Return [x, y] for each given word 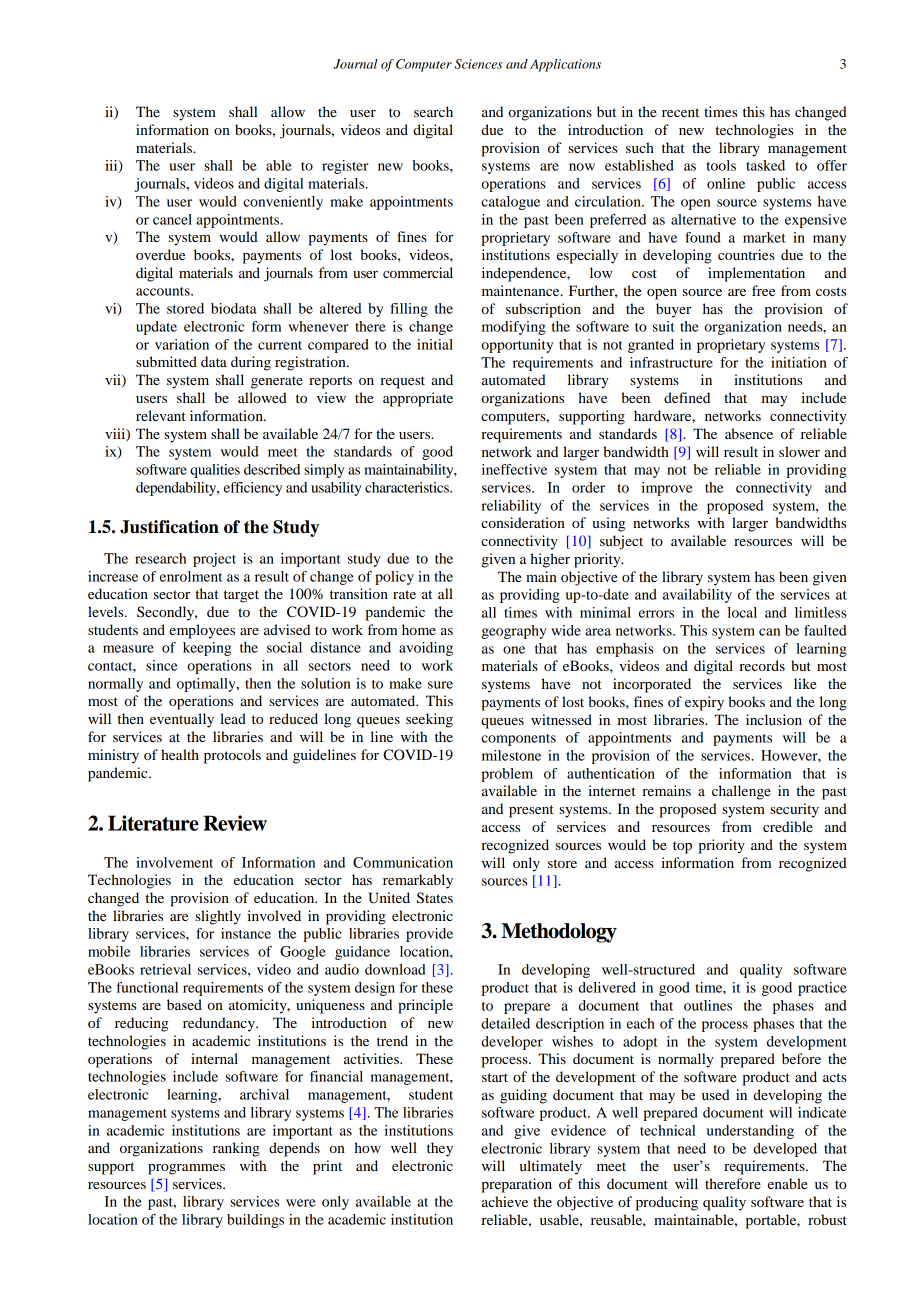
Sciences [478, 64]
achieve [505, 1201]
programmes [186, 1169]
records [762, 665]
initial [435, 344]
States [435, 898]
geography [514, 632]
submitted [166, 361]
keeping [207, 649]
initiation [799, 362]
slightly [218, 917]
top [682, 847]
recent [680, 112]
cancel [172, 219]
